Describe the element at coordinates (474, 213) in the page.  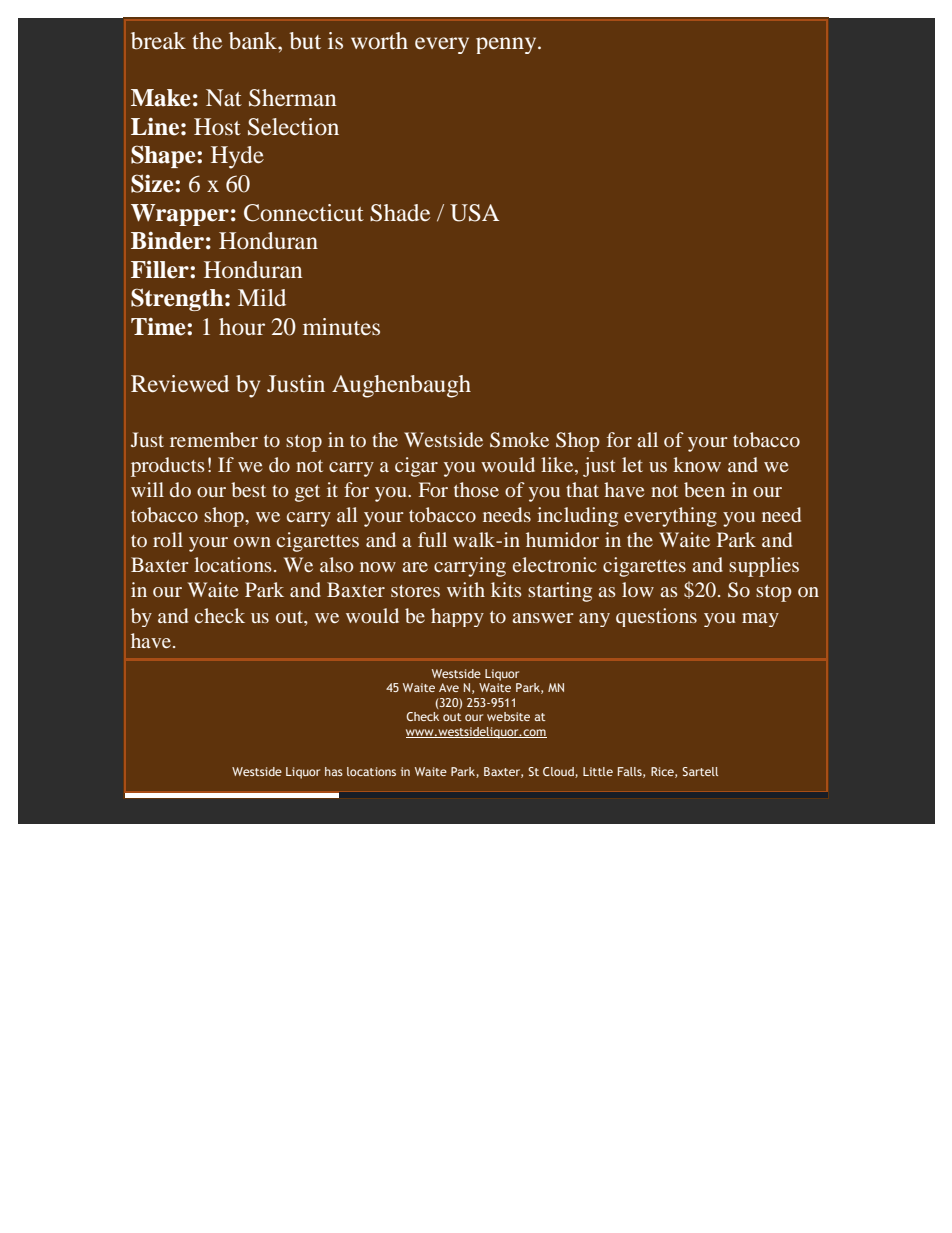
I see `USA` at that location.
